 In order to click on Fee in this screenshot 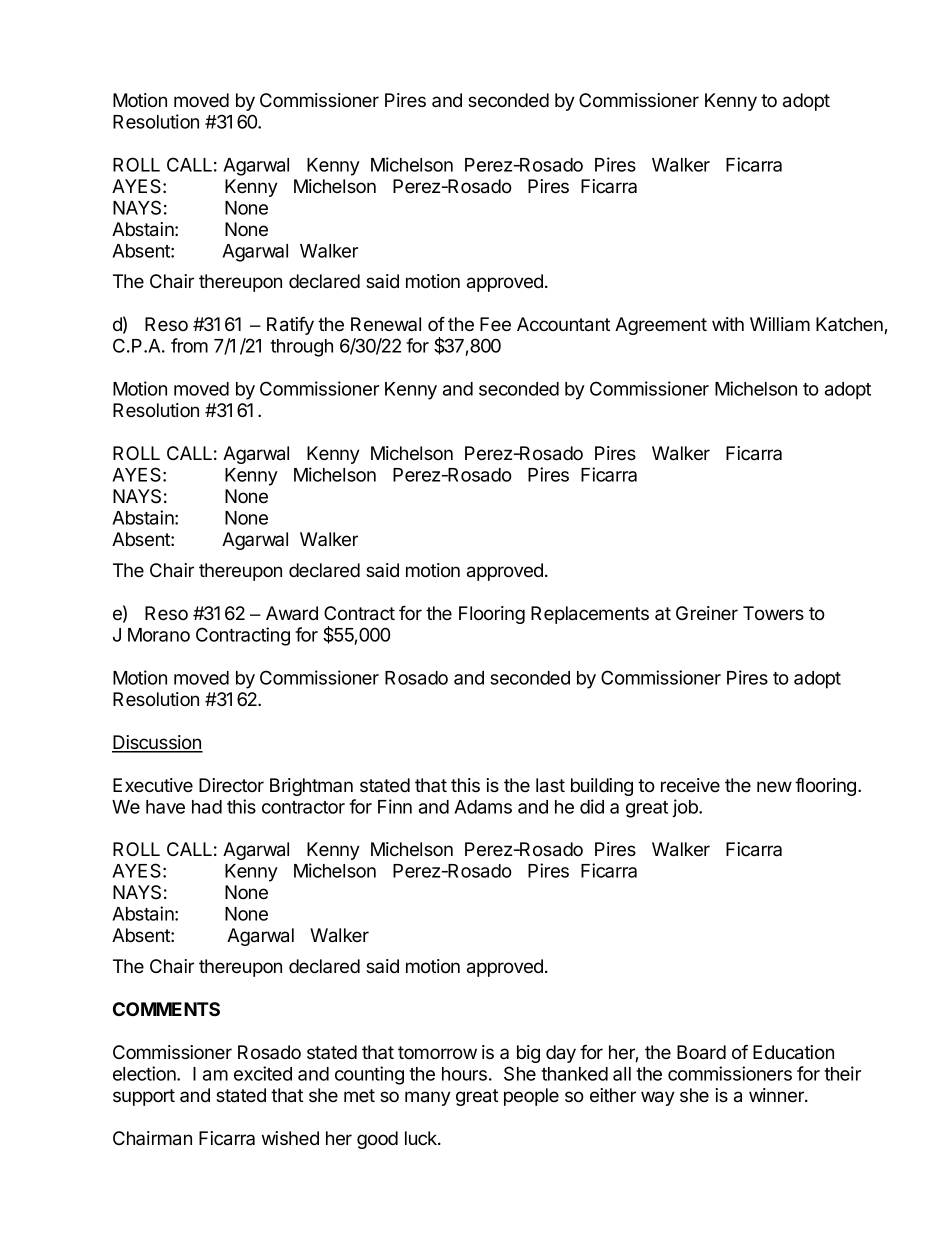, I will do `click(495, 324)`.
